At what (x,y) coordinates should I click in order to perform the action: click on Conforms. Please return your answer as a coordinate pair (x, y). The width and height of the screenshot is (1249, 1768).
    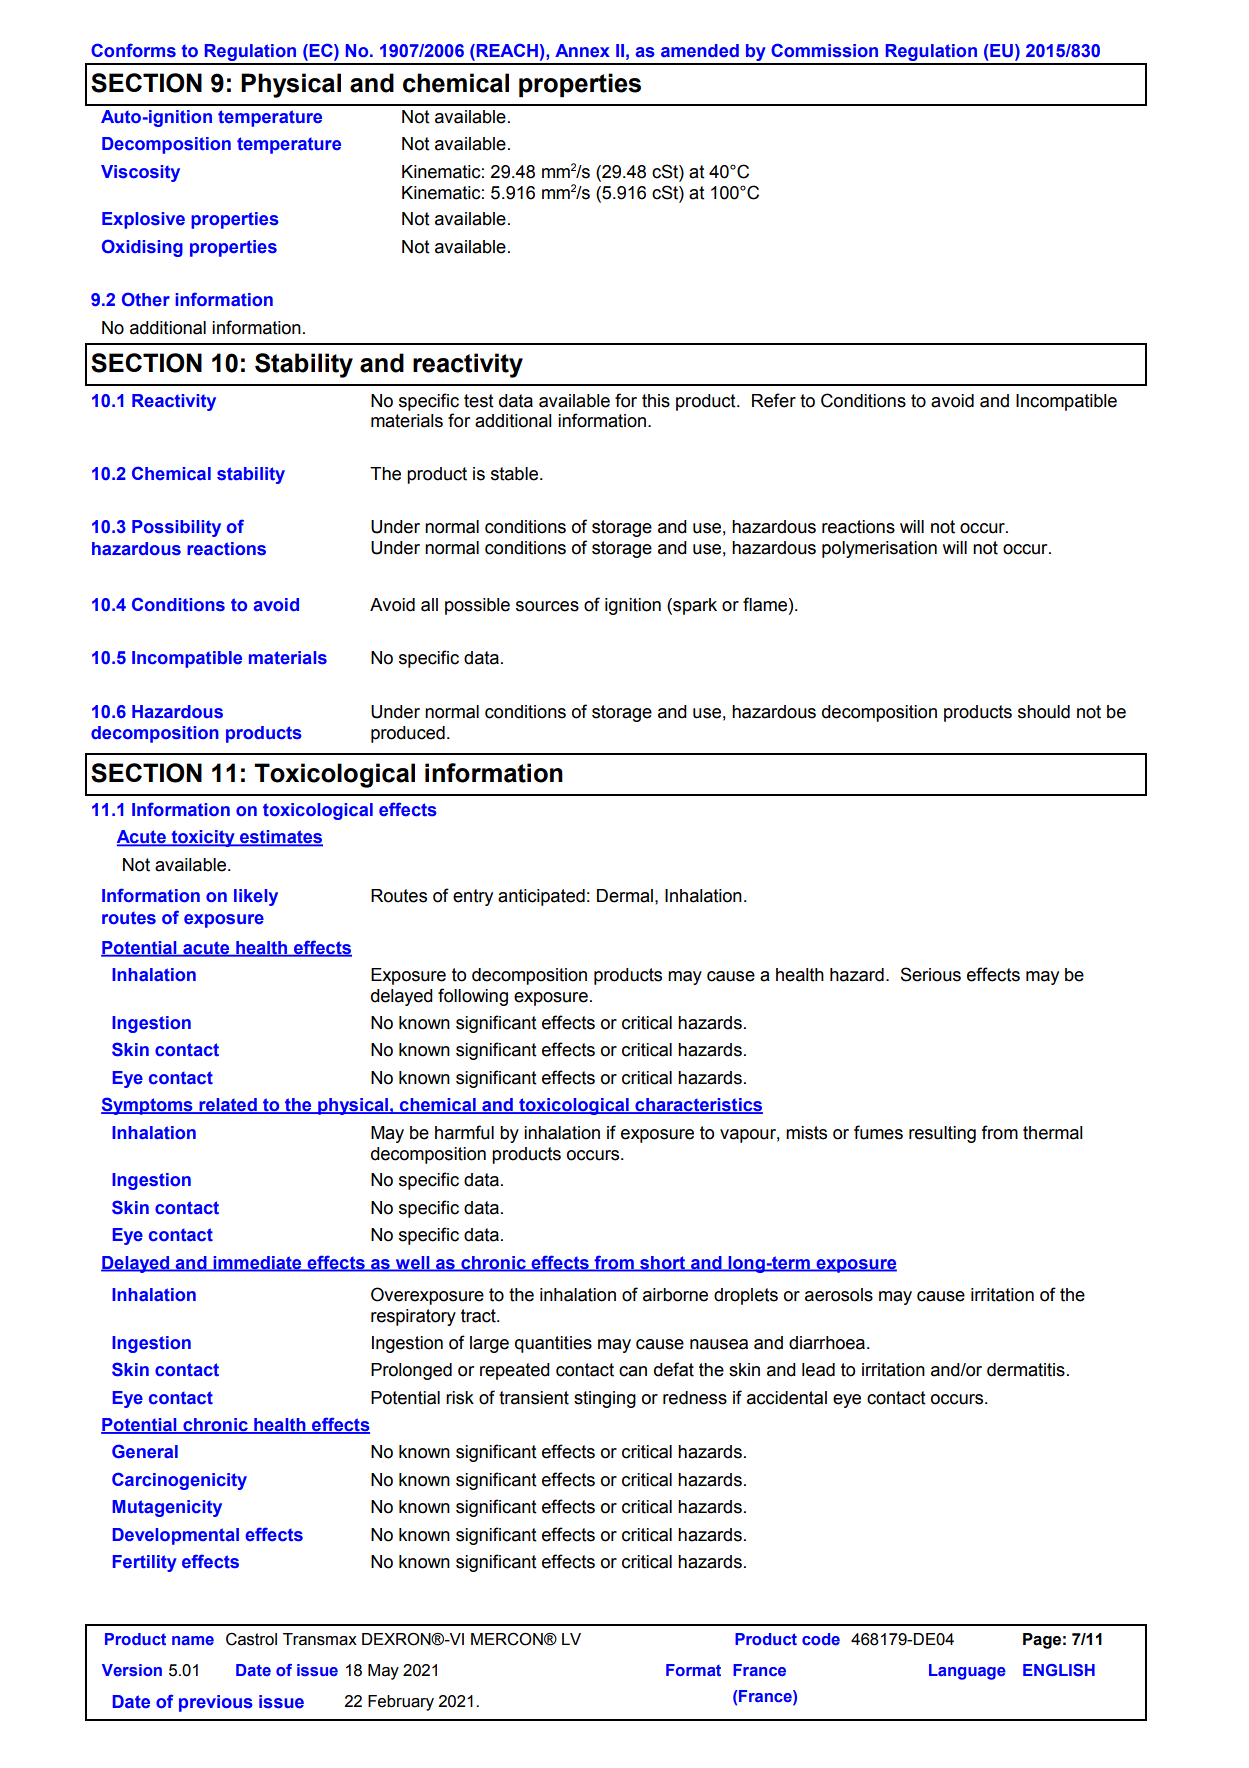
    Looking at the image, I should click on (133, 50).
